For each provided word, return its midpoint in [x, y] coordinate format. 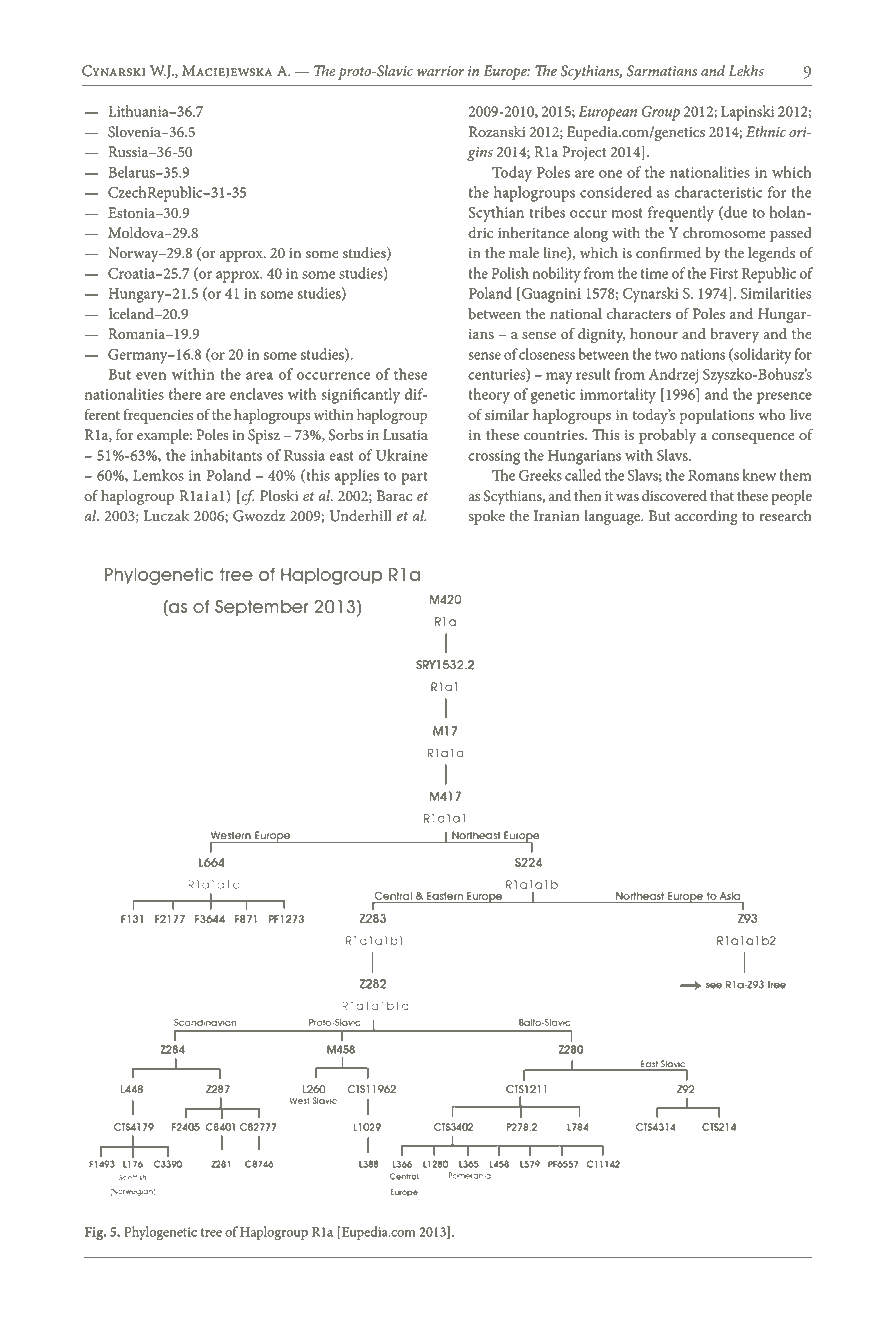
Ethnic [766, 131]
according [706, 517]
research [785, 516]
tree [211, 1232]
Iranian [557, 515]
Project [584, 153]
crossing [494, 457]
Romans [713, 475]
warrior [440, 71]
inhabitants [226, 455]
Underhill [361, 516]
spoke [486, 517]
